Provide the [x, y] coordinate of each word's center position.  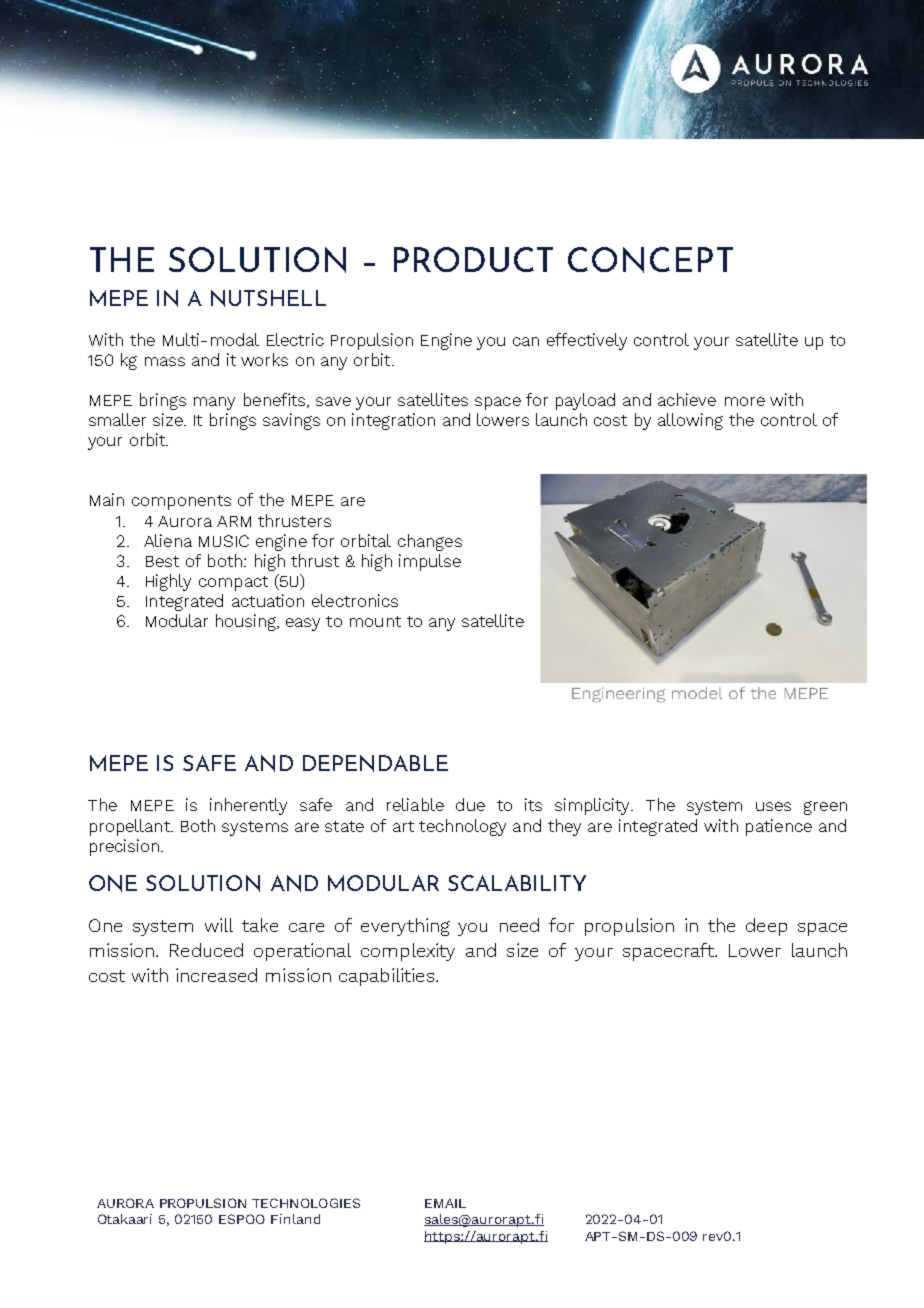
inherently [248, 806]
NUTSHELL [268, 298]
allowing [690, 421]
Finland [295, 1219]
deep [766, 927]
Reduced [206, 950]
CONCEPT [650, 260]
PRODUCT [473, 259]
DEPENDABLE [375, 763]
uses [773, 806]
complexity [408, 952]
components [181, 502]
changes [430, 542]
